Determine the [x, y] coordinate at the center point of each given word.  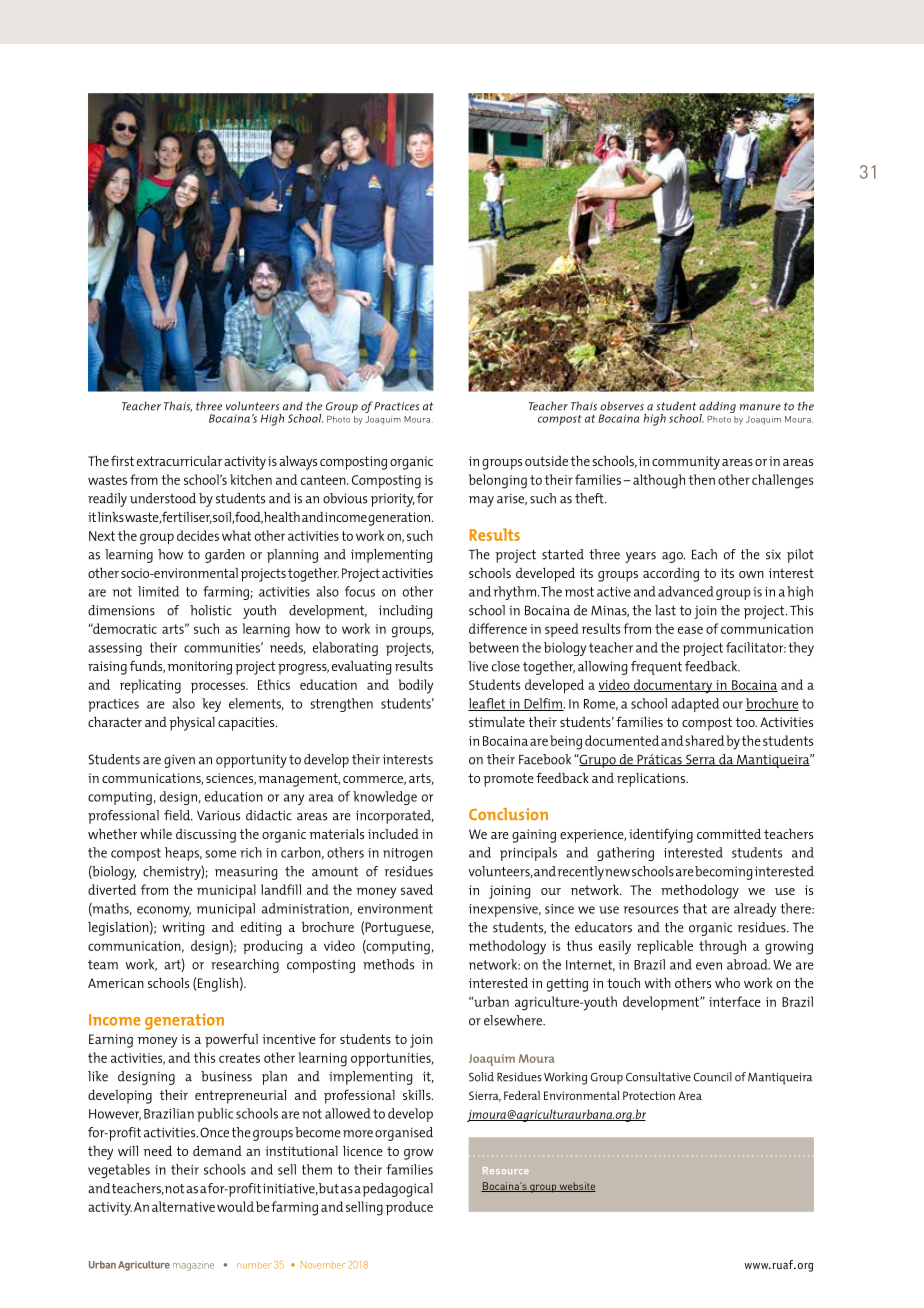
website [576, 1187]
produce [409, 1208]
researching [245, 966]
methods [388, 964]
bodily [415, 686]
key [211, 705]
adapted [695, 705]
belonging [498, 481]
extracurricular [179, 461]
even [709, 966]
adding [717, 408]
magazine [193, 1267]
